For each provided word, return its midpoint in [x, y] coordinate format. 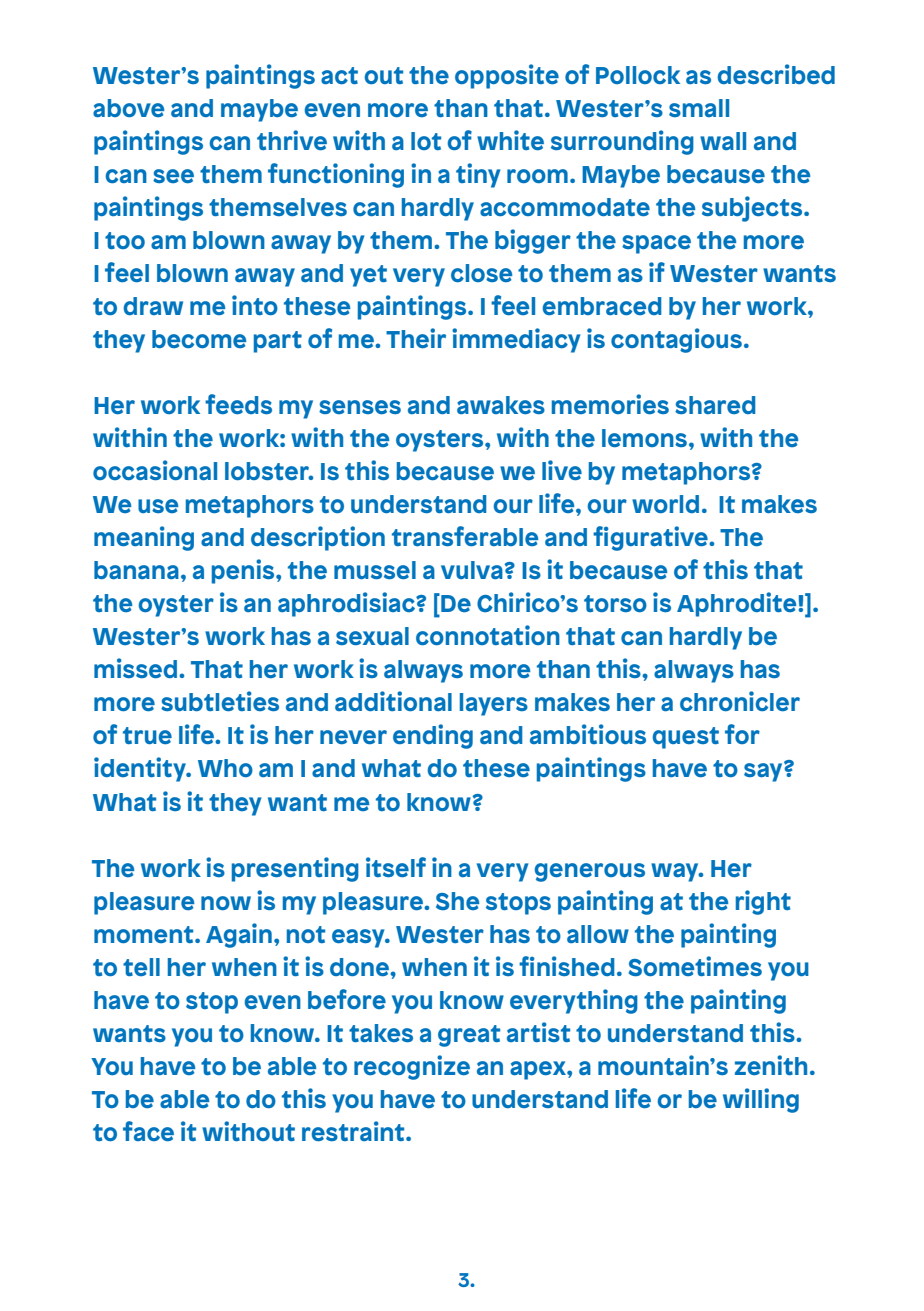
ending [433, 736]
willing [761, 1100]
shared [715, 405]
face [148, 1131]
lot [426, 141]
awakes [501, 405]
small [699, 108]
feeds [238, 404]
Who [225, 768]
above [128, 108]
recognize [412, 1067]
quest [685, 738]
